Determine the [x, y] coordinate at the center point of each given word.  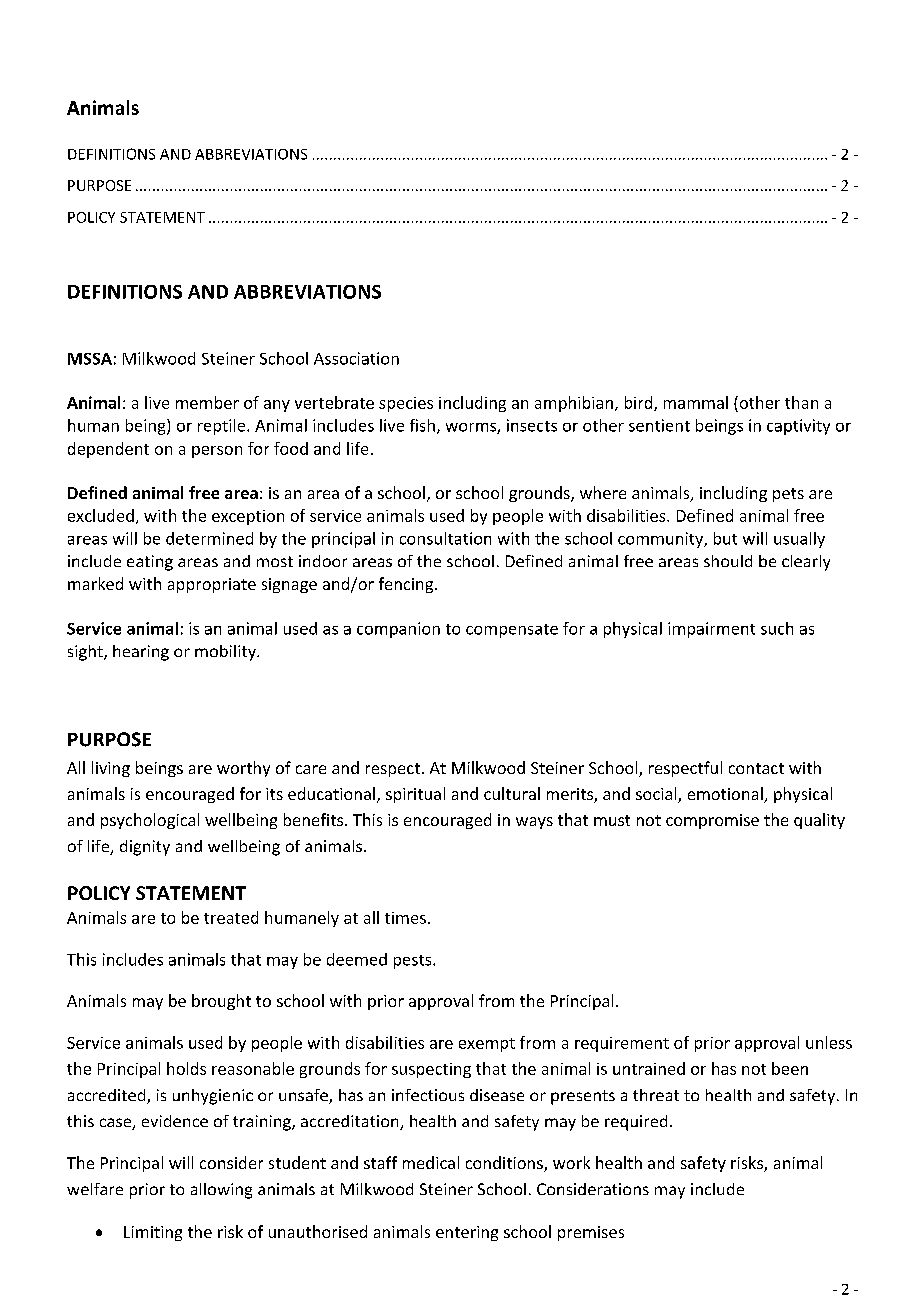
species [406, 404]
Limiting [153, 1233]
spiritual [415, 795]
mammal [696, 402]
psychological [150, 821]
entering [467, 1233]
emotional [726, 795]
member [207, 402]
